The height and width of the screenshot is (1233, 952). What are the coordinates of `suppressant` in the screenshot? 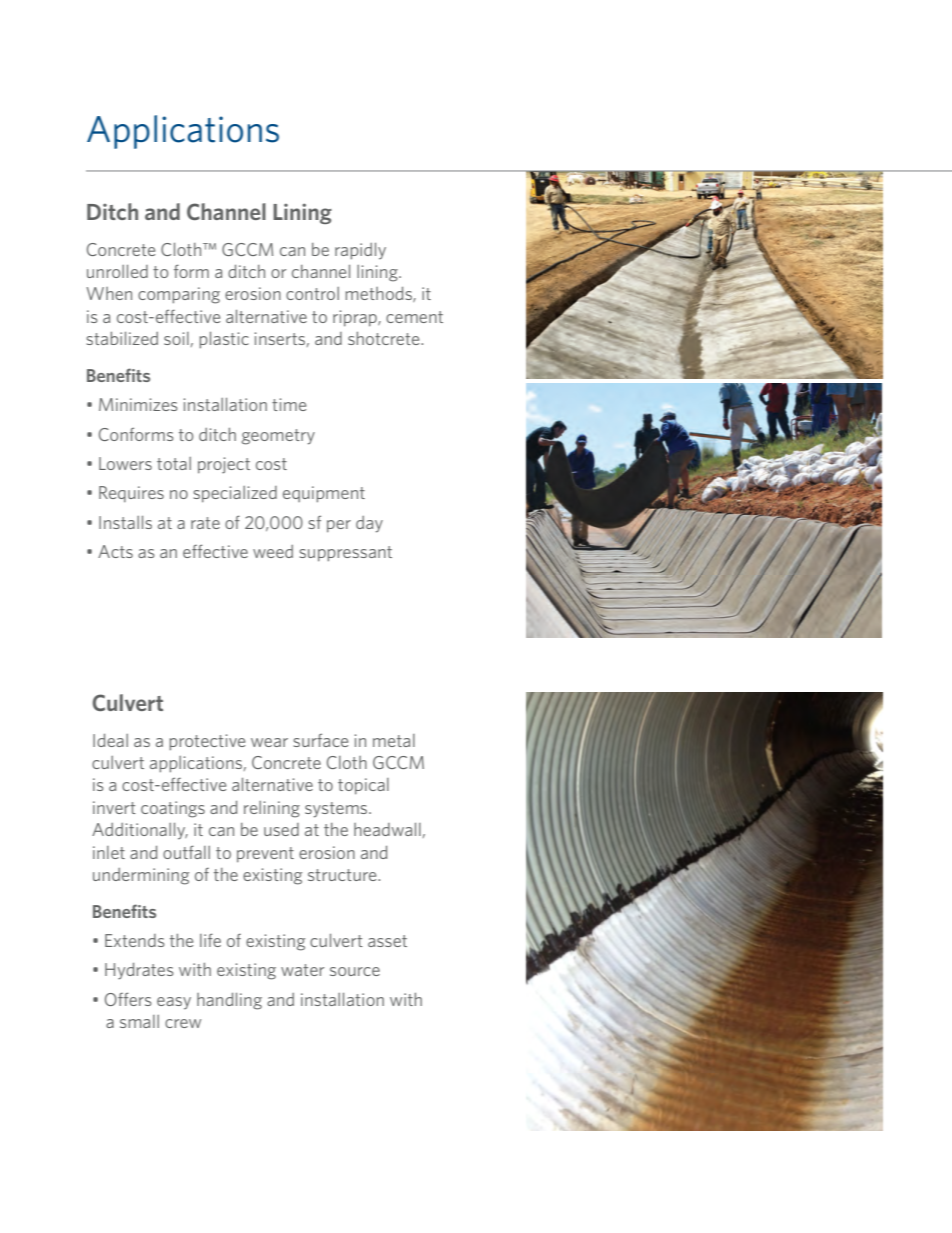 It's located at (345, 554).
